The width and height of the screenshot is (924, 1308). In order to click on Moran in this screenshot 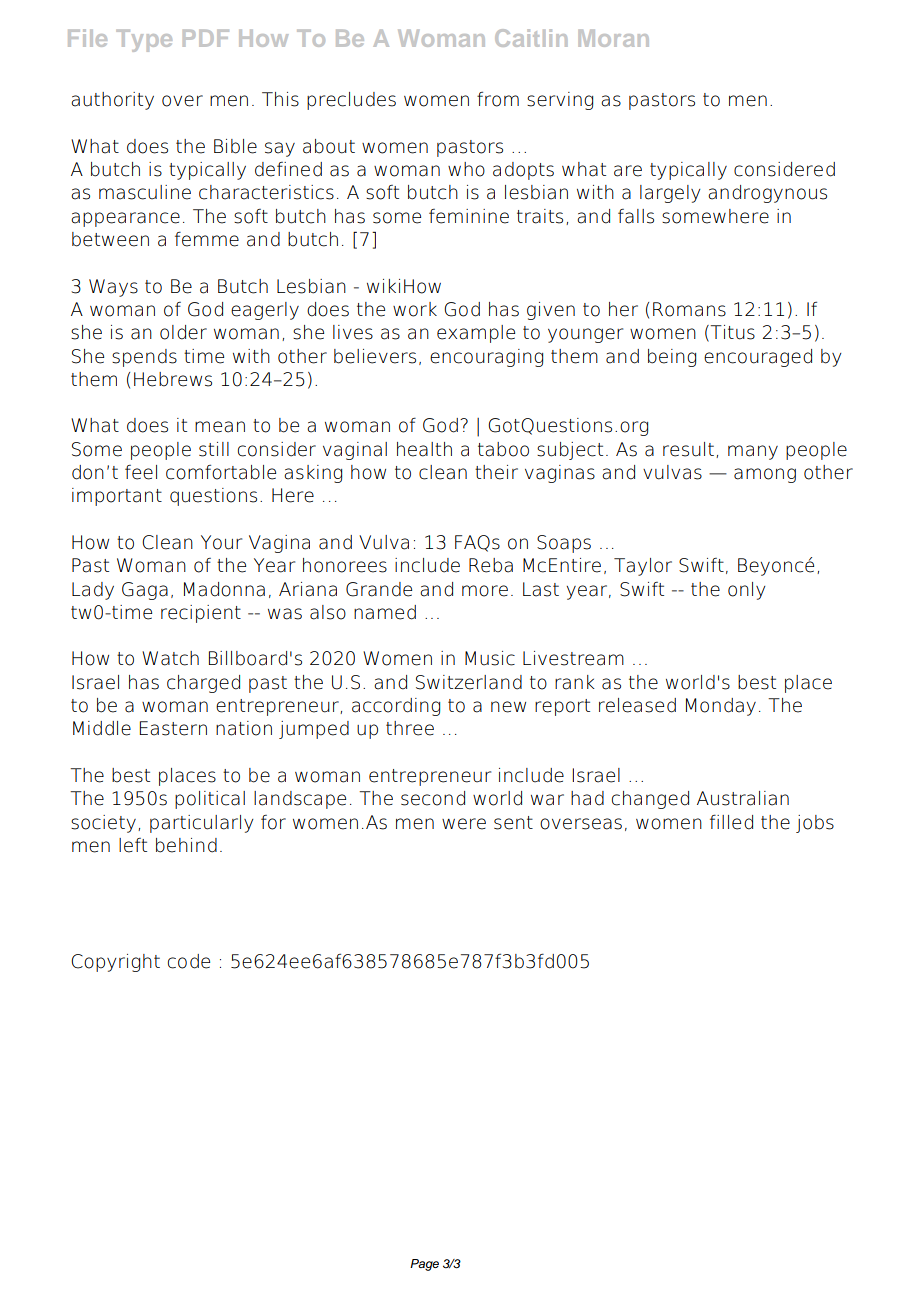, I will do `click(614, 38)`.
